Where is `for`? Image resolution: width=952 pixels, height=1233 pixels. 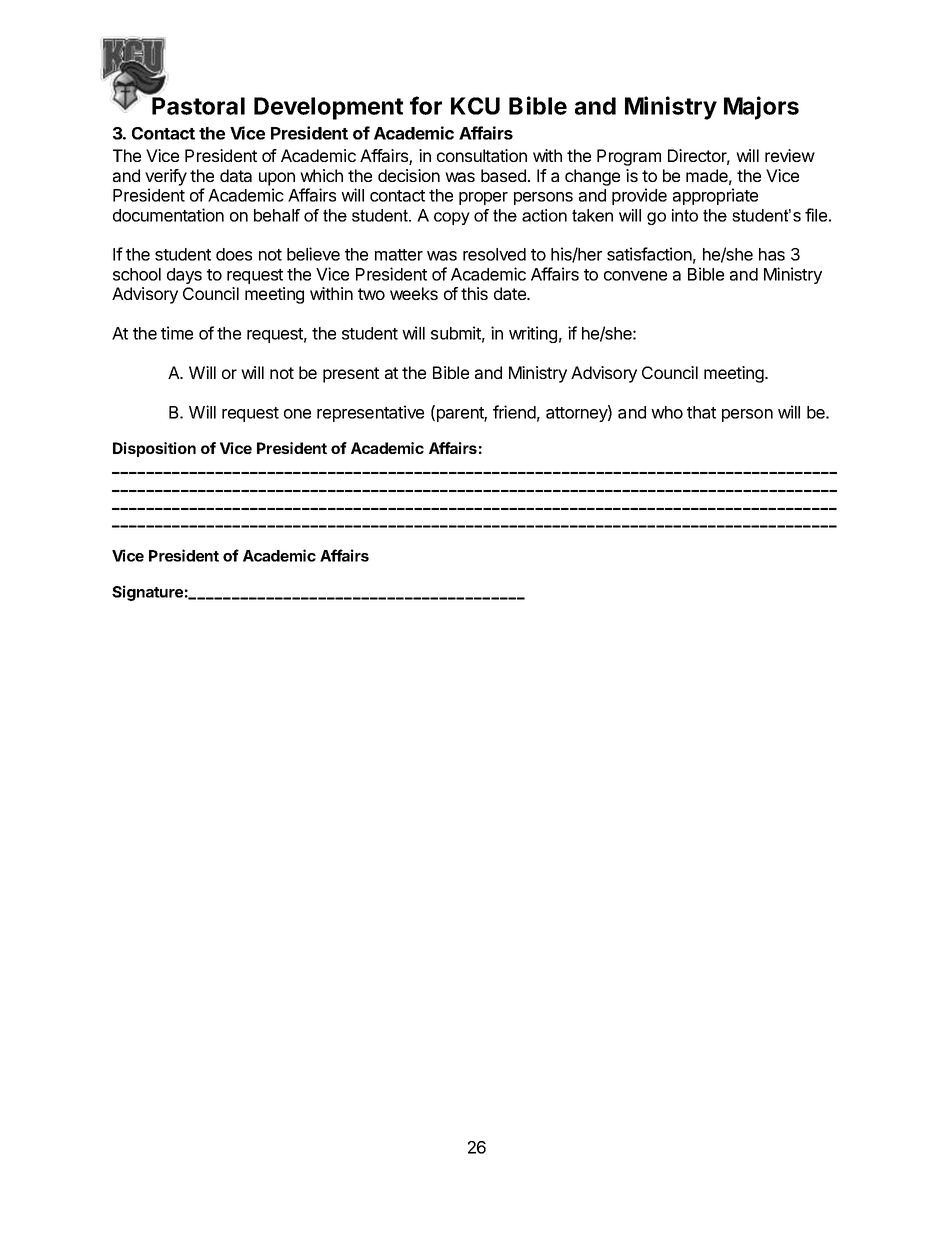
for is located at coordinates (426, 105).
